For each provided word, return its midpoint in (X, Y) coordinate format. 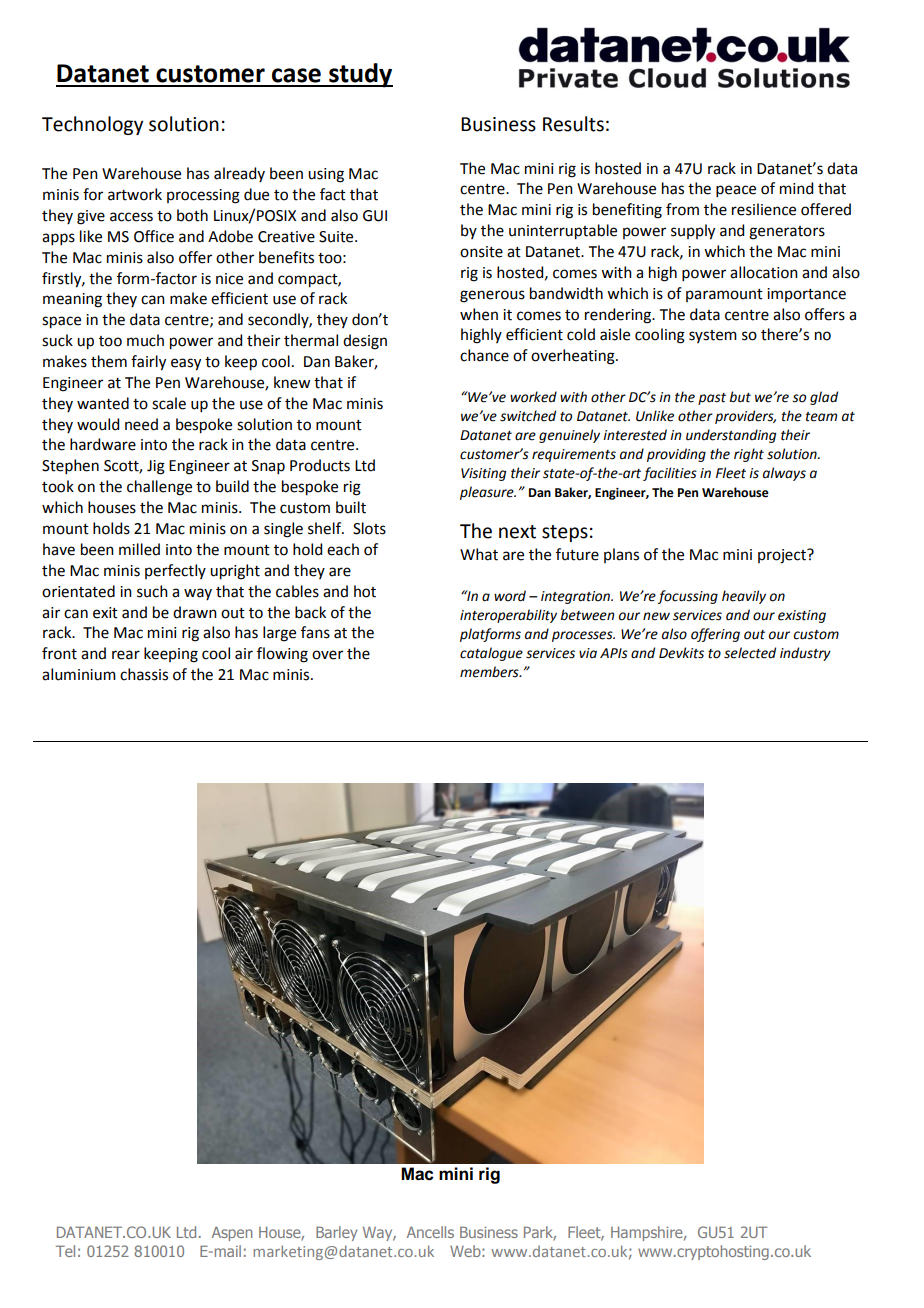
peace (736, 191)
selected (750, 653)
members (490, 672)
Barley (336, 1233)
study (360, 75)
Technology (92, 125)
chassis (144, 674)
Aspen (232, 1233)
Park (540, 1233)
